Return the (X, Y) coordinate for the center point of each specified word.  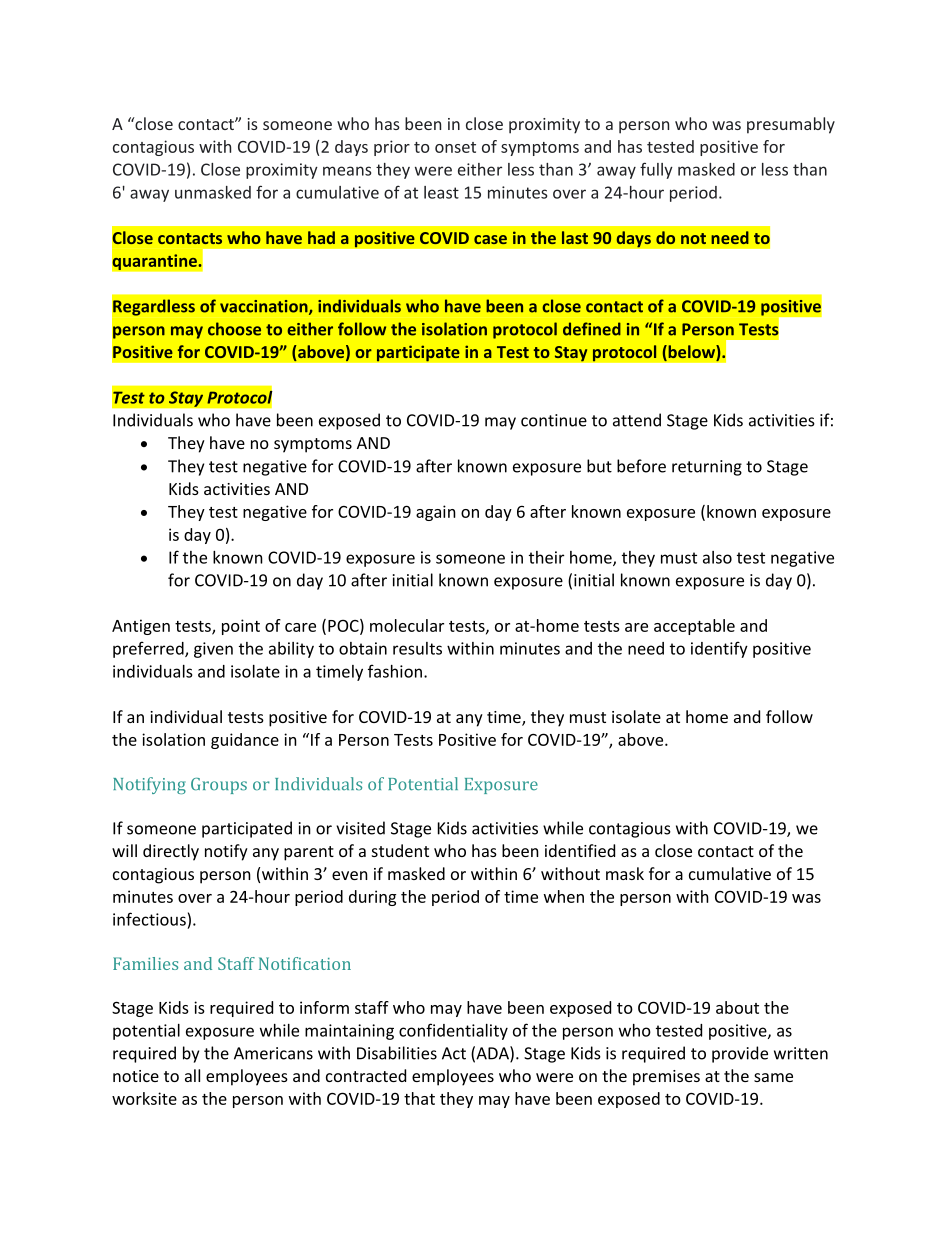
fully (656, 170)
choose (234, 329)
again (436, 513)
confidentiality (453, 1031)
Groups (219, 786)
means (347, 171)
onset (455, 147)
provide (740, 1054)
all (192, 1075)
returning (707, 468)
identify (719, 649)
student (400, 850)
